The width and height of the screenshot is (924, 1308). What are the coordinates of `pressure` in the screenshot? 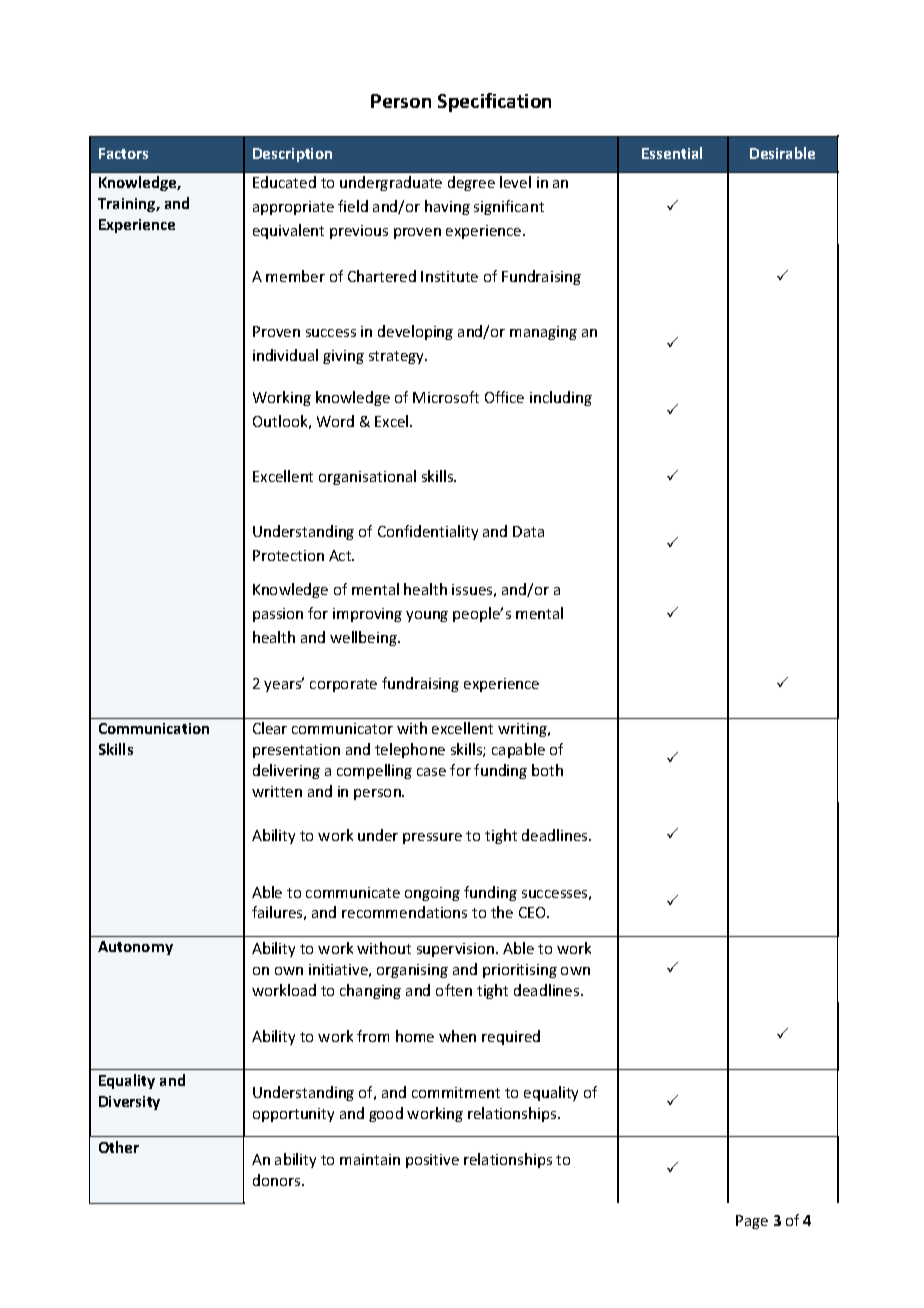 It's located at (432, 838).
